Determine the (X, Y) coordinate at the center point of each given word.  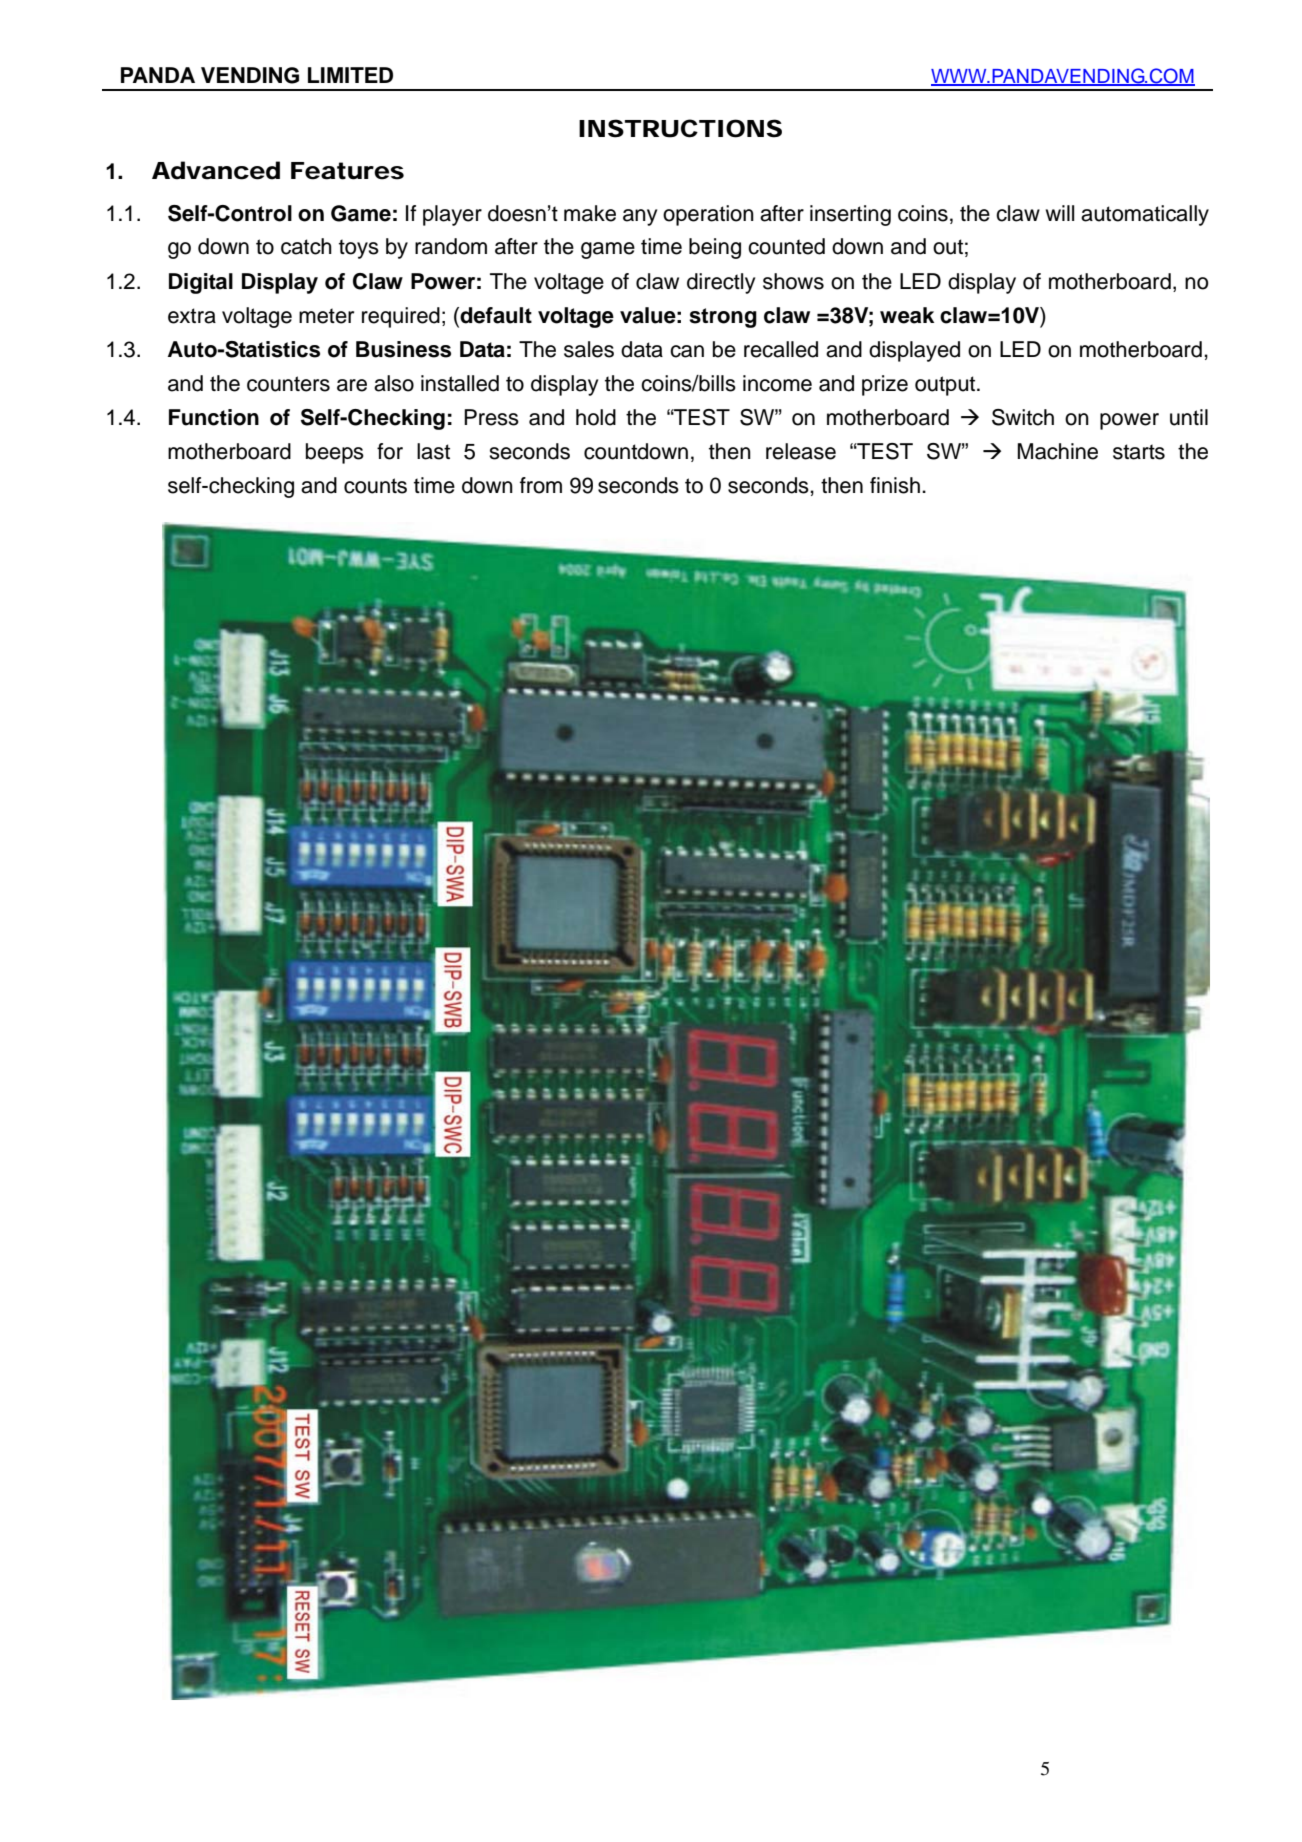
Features (347, 171)
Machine (1057, 451)
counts (375, 486)
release (801, 451)
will (1060, 213)
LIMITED (350, 75)
